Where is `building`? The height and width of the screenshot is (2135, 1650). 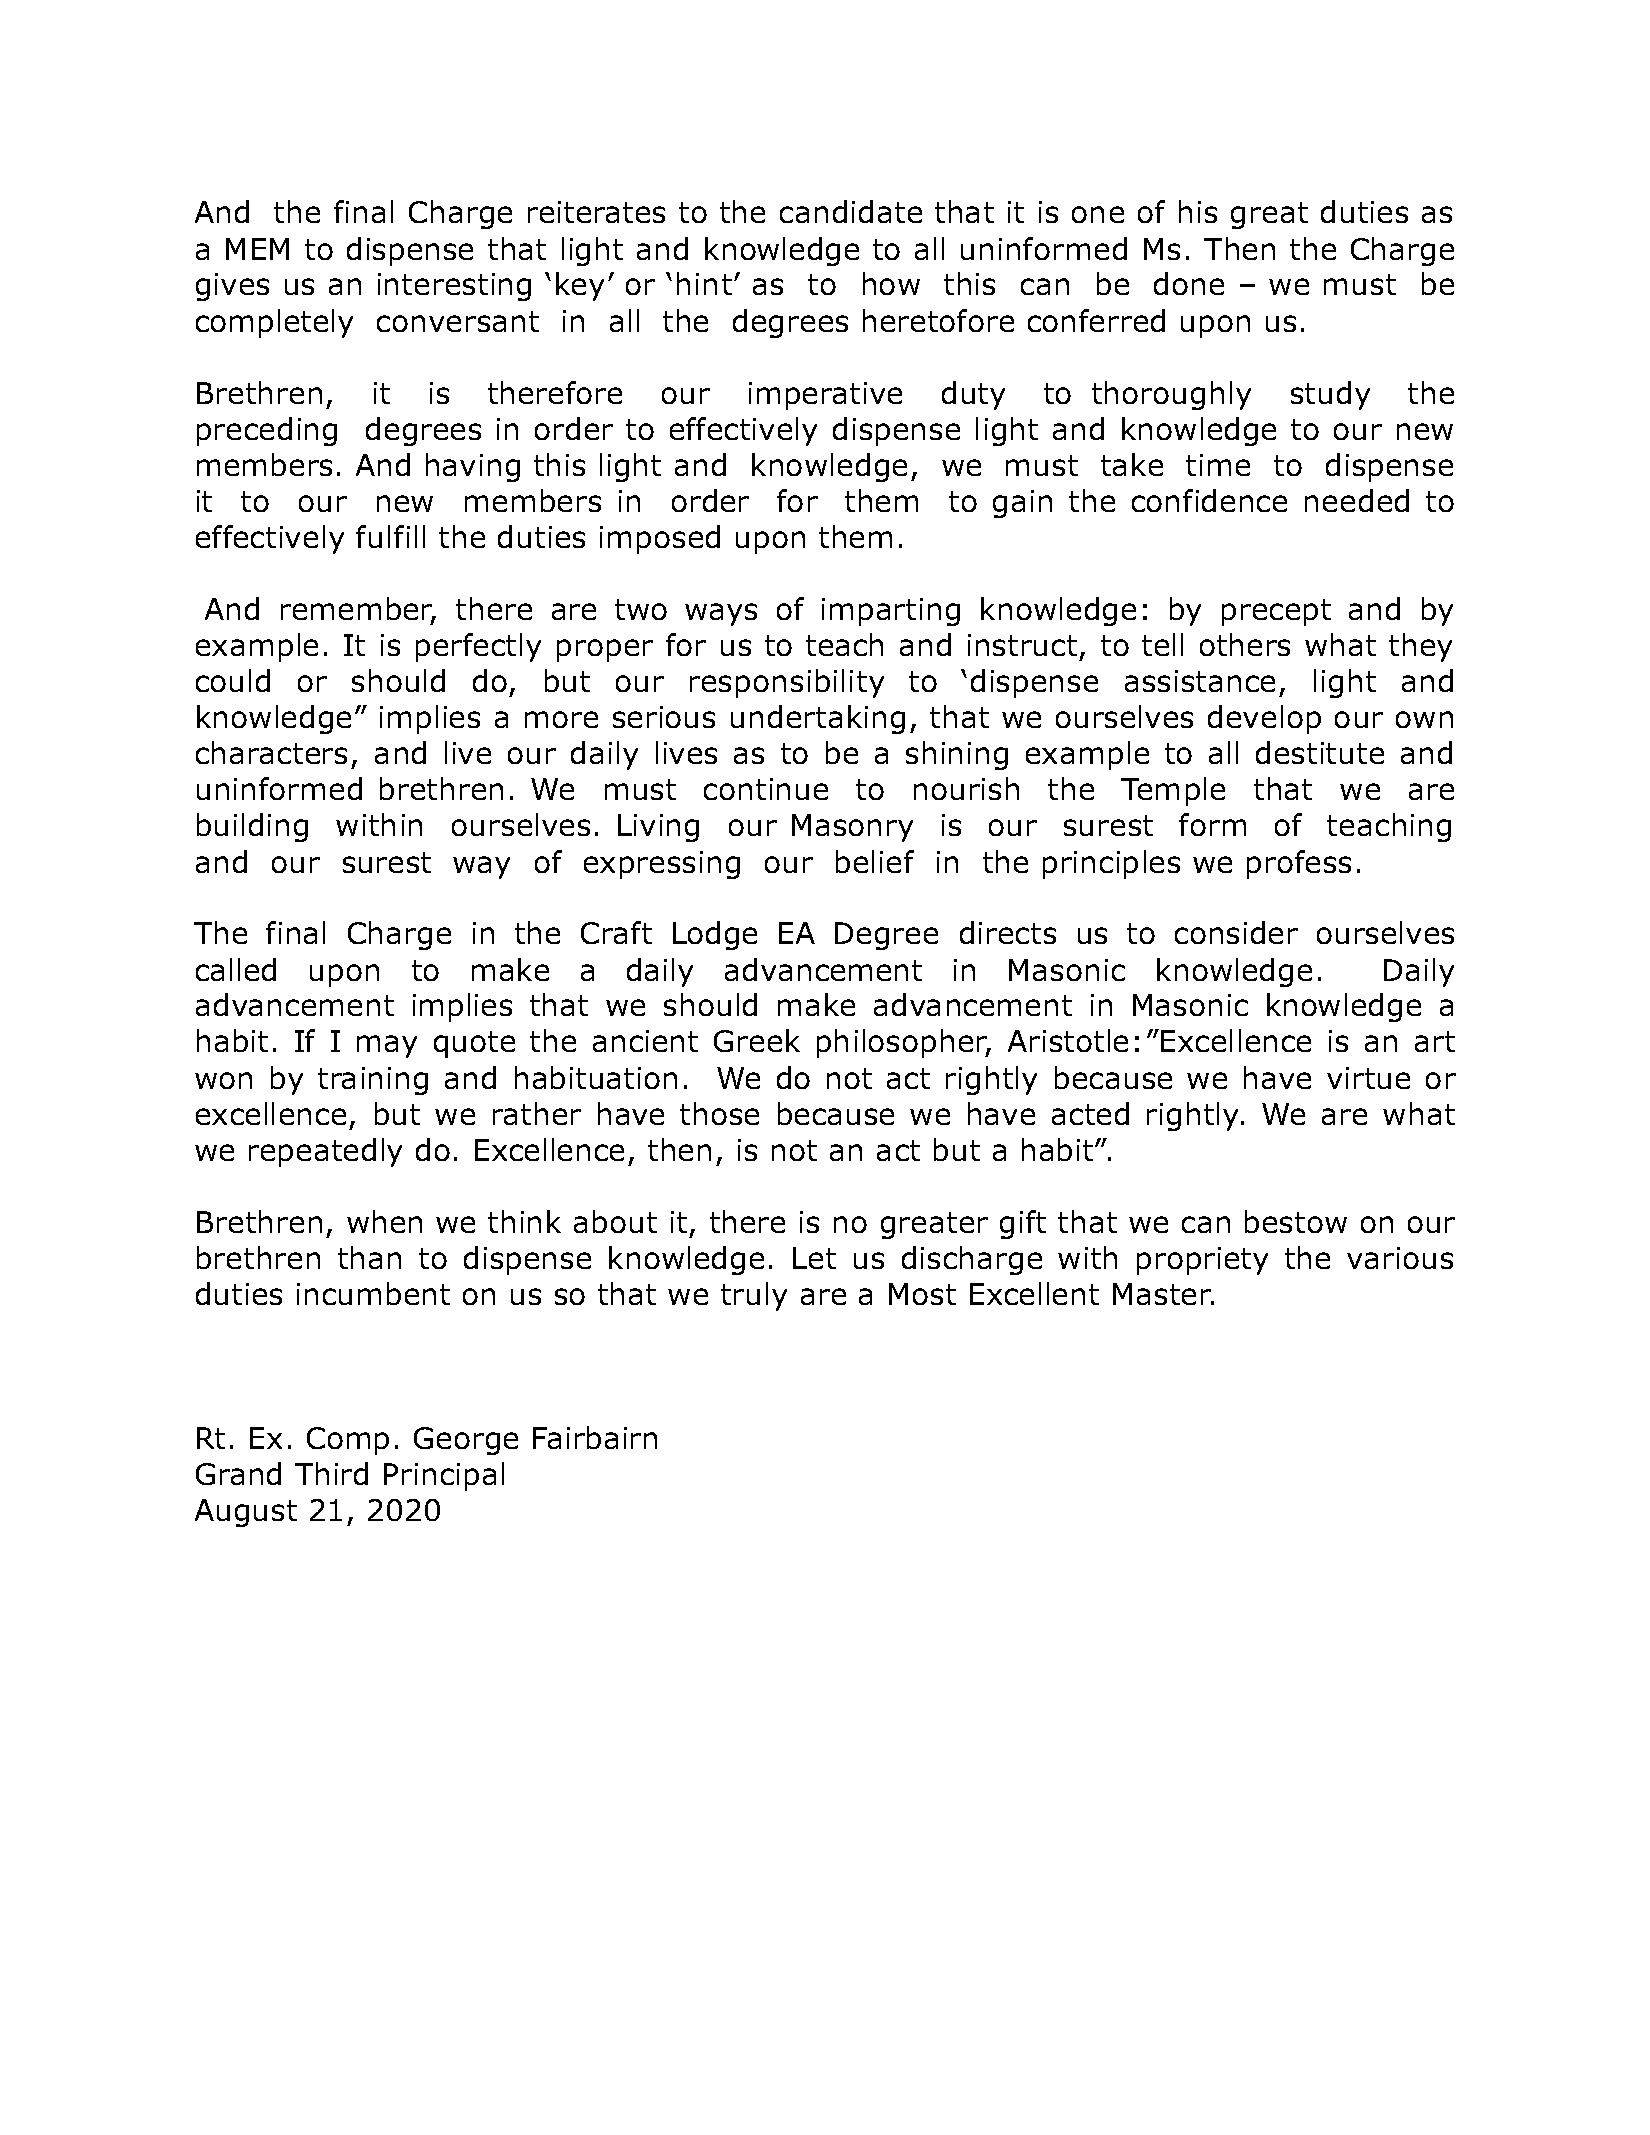
building is located at coordinates (252, 827).
